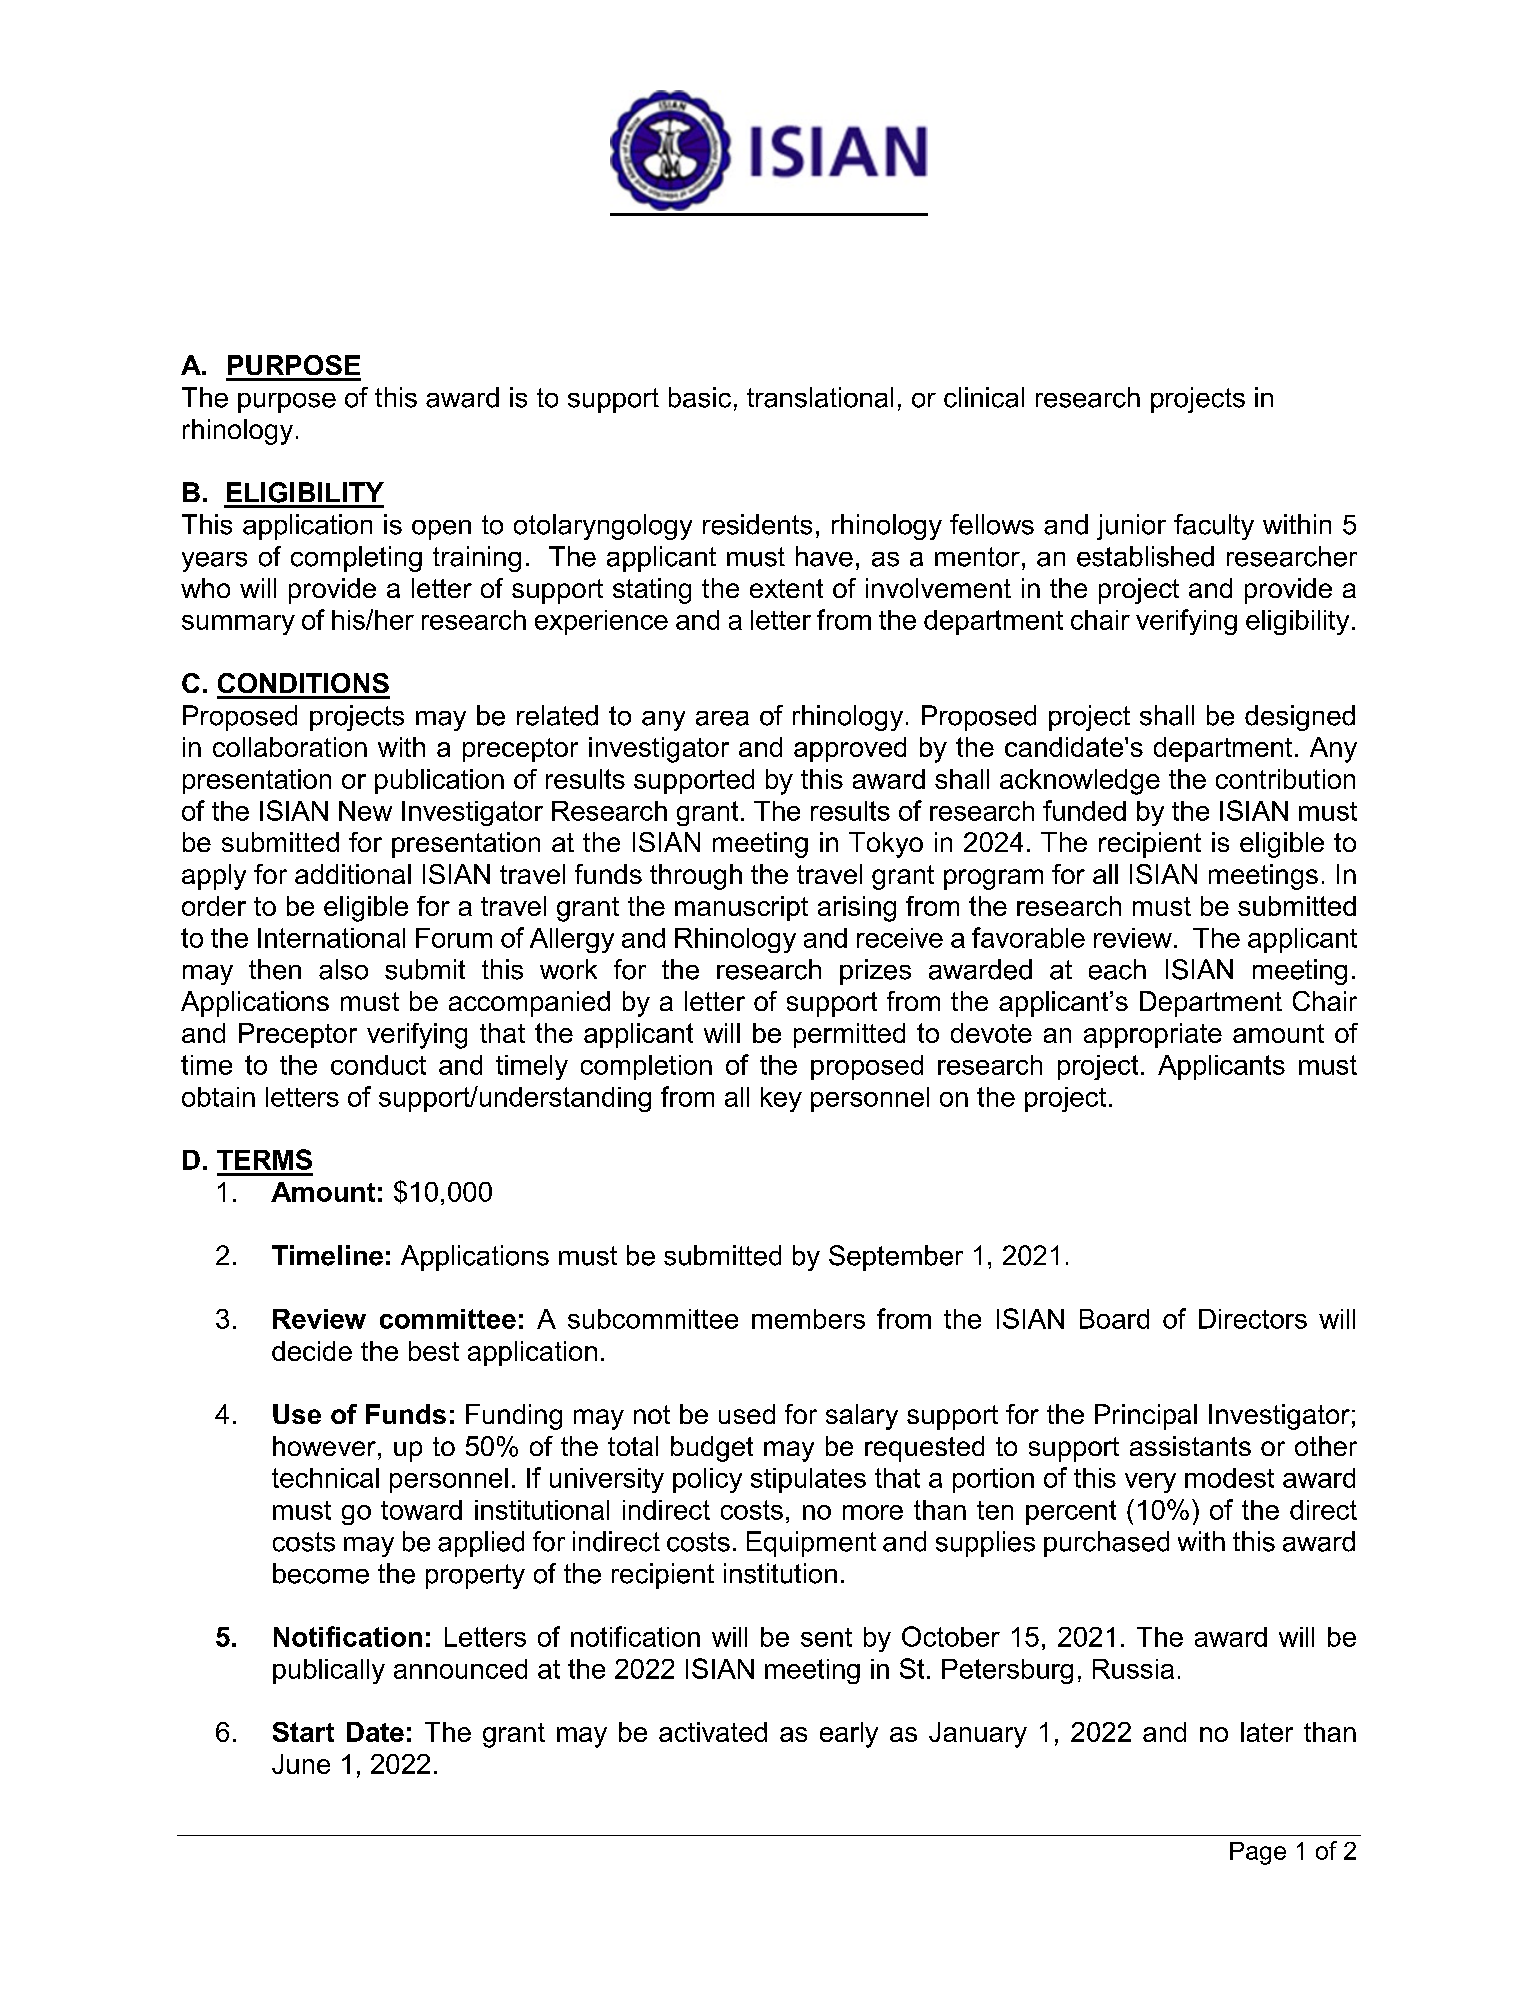 The image size is (1538, 1990). Describe the element at coordinates (1114, 1319) in the page. I see `Board` at that location.
